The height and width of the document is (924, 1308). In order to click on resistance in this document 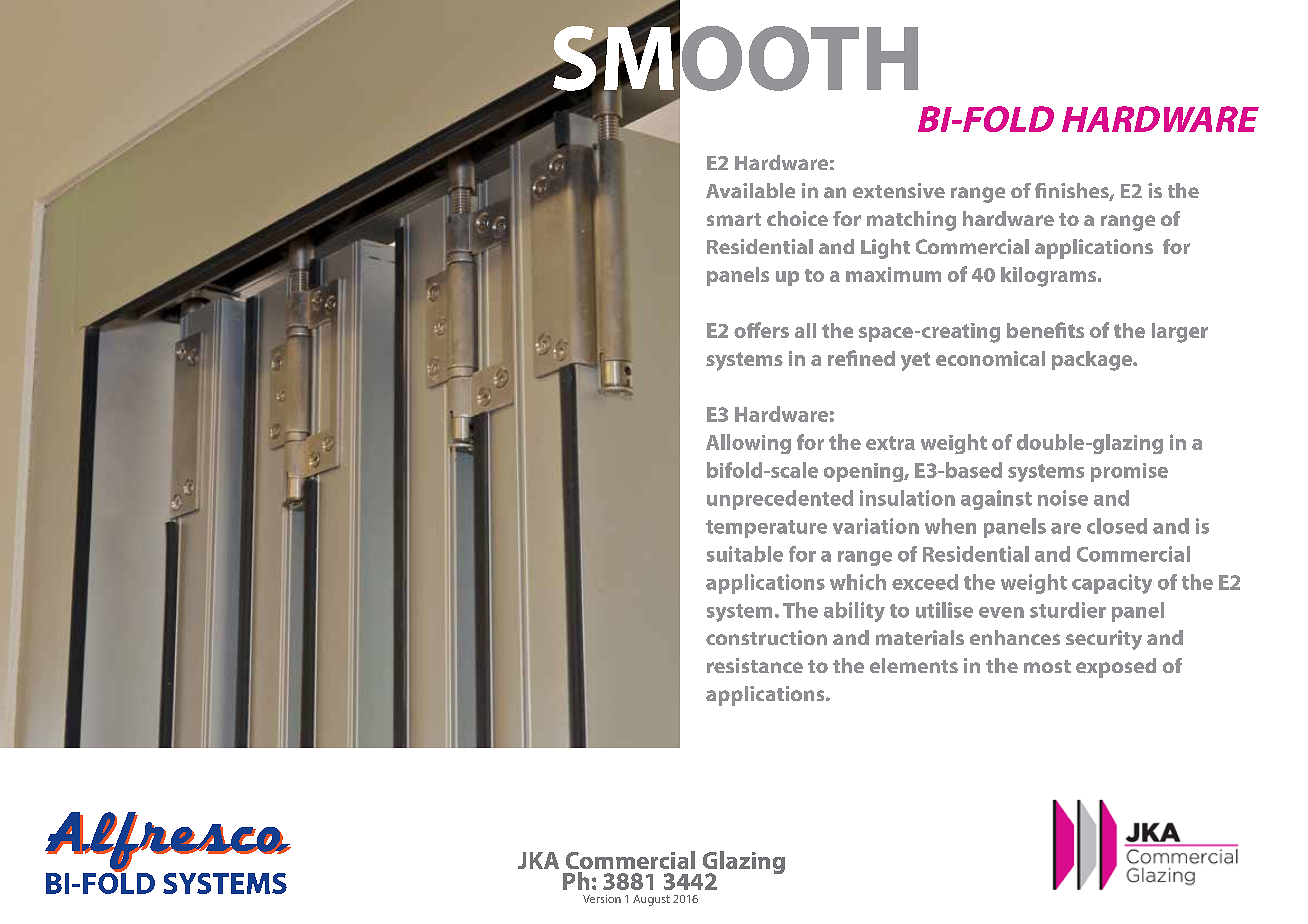, I will do `click(755, 665)`.
